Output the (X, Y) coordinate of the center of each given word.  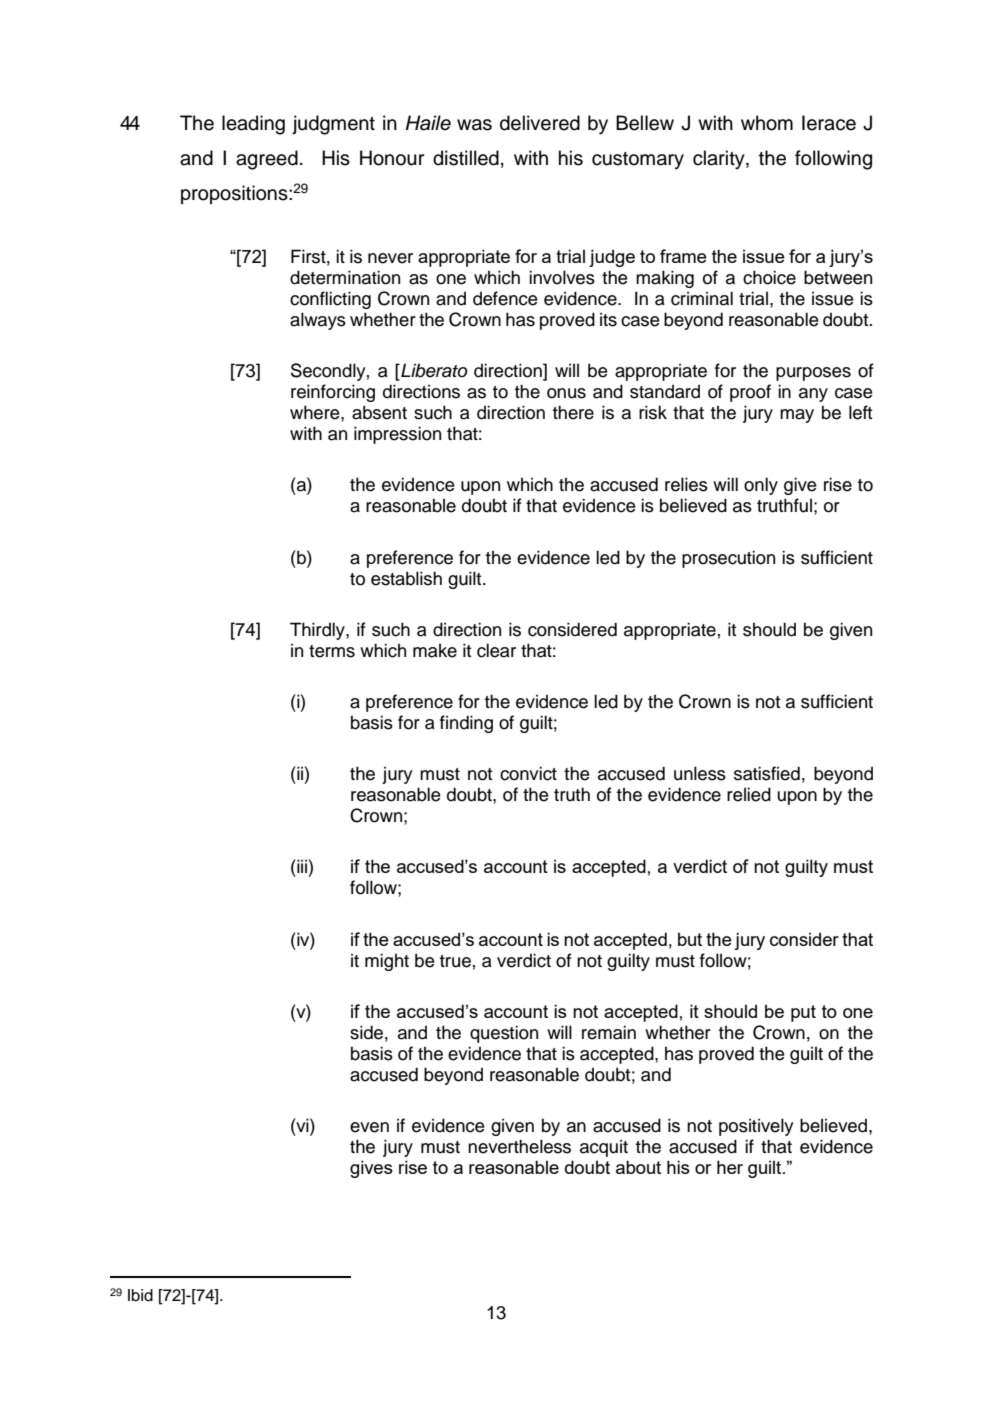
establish (406, 578)
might (387, 962)
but (690, 939)
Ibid (140, 1295)
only (761, 486)
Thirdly (318, 631)
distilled (466, 158)
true (455, 961)
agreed (267, 160)
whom (767, 123)
